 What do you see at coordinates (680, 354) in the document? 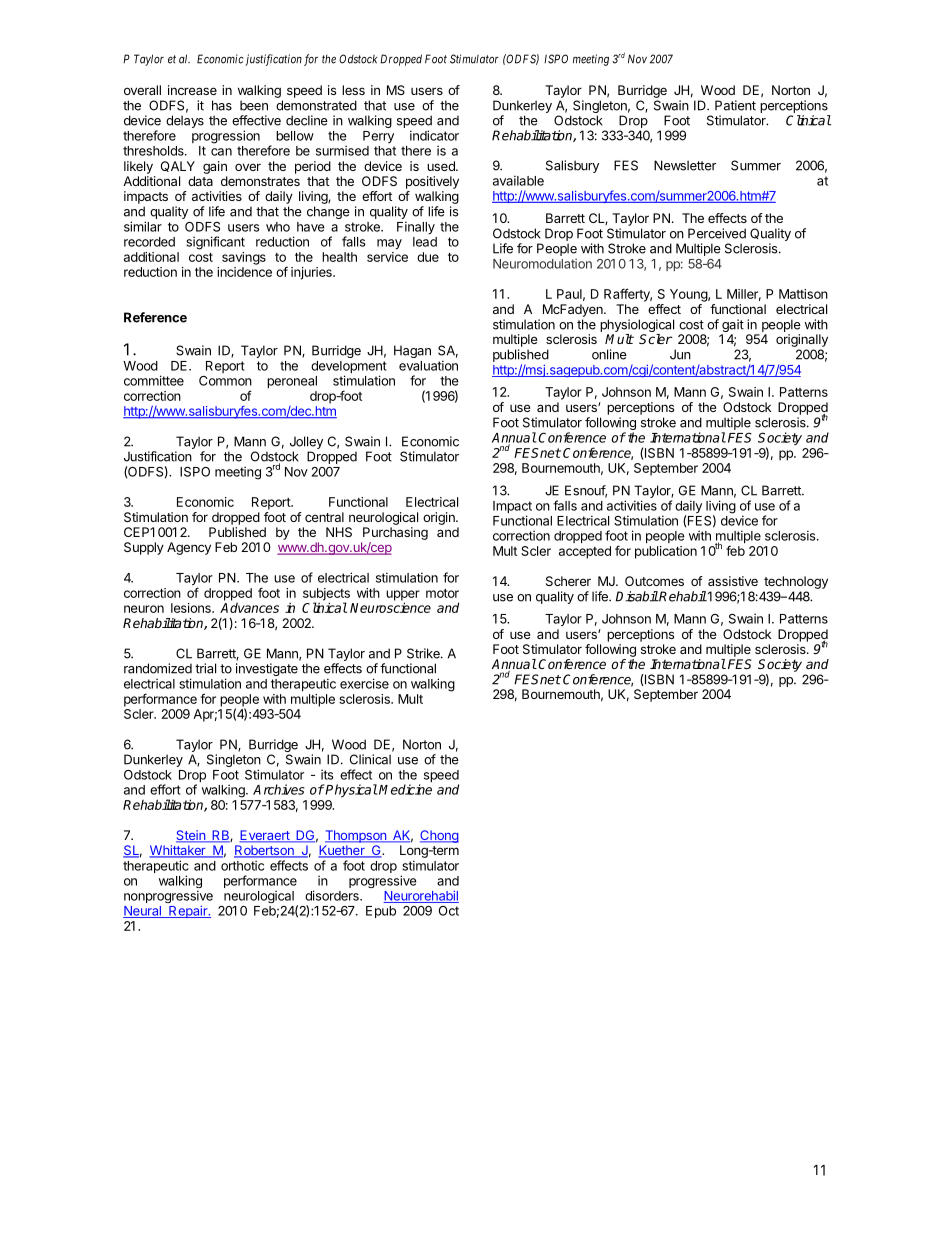
I see `Jun` at bounding box center [680, 354].
